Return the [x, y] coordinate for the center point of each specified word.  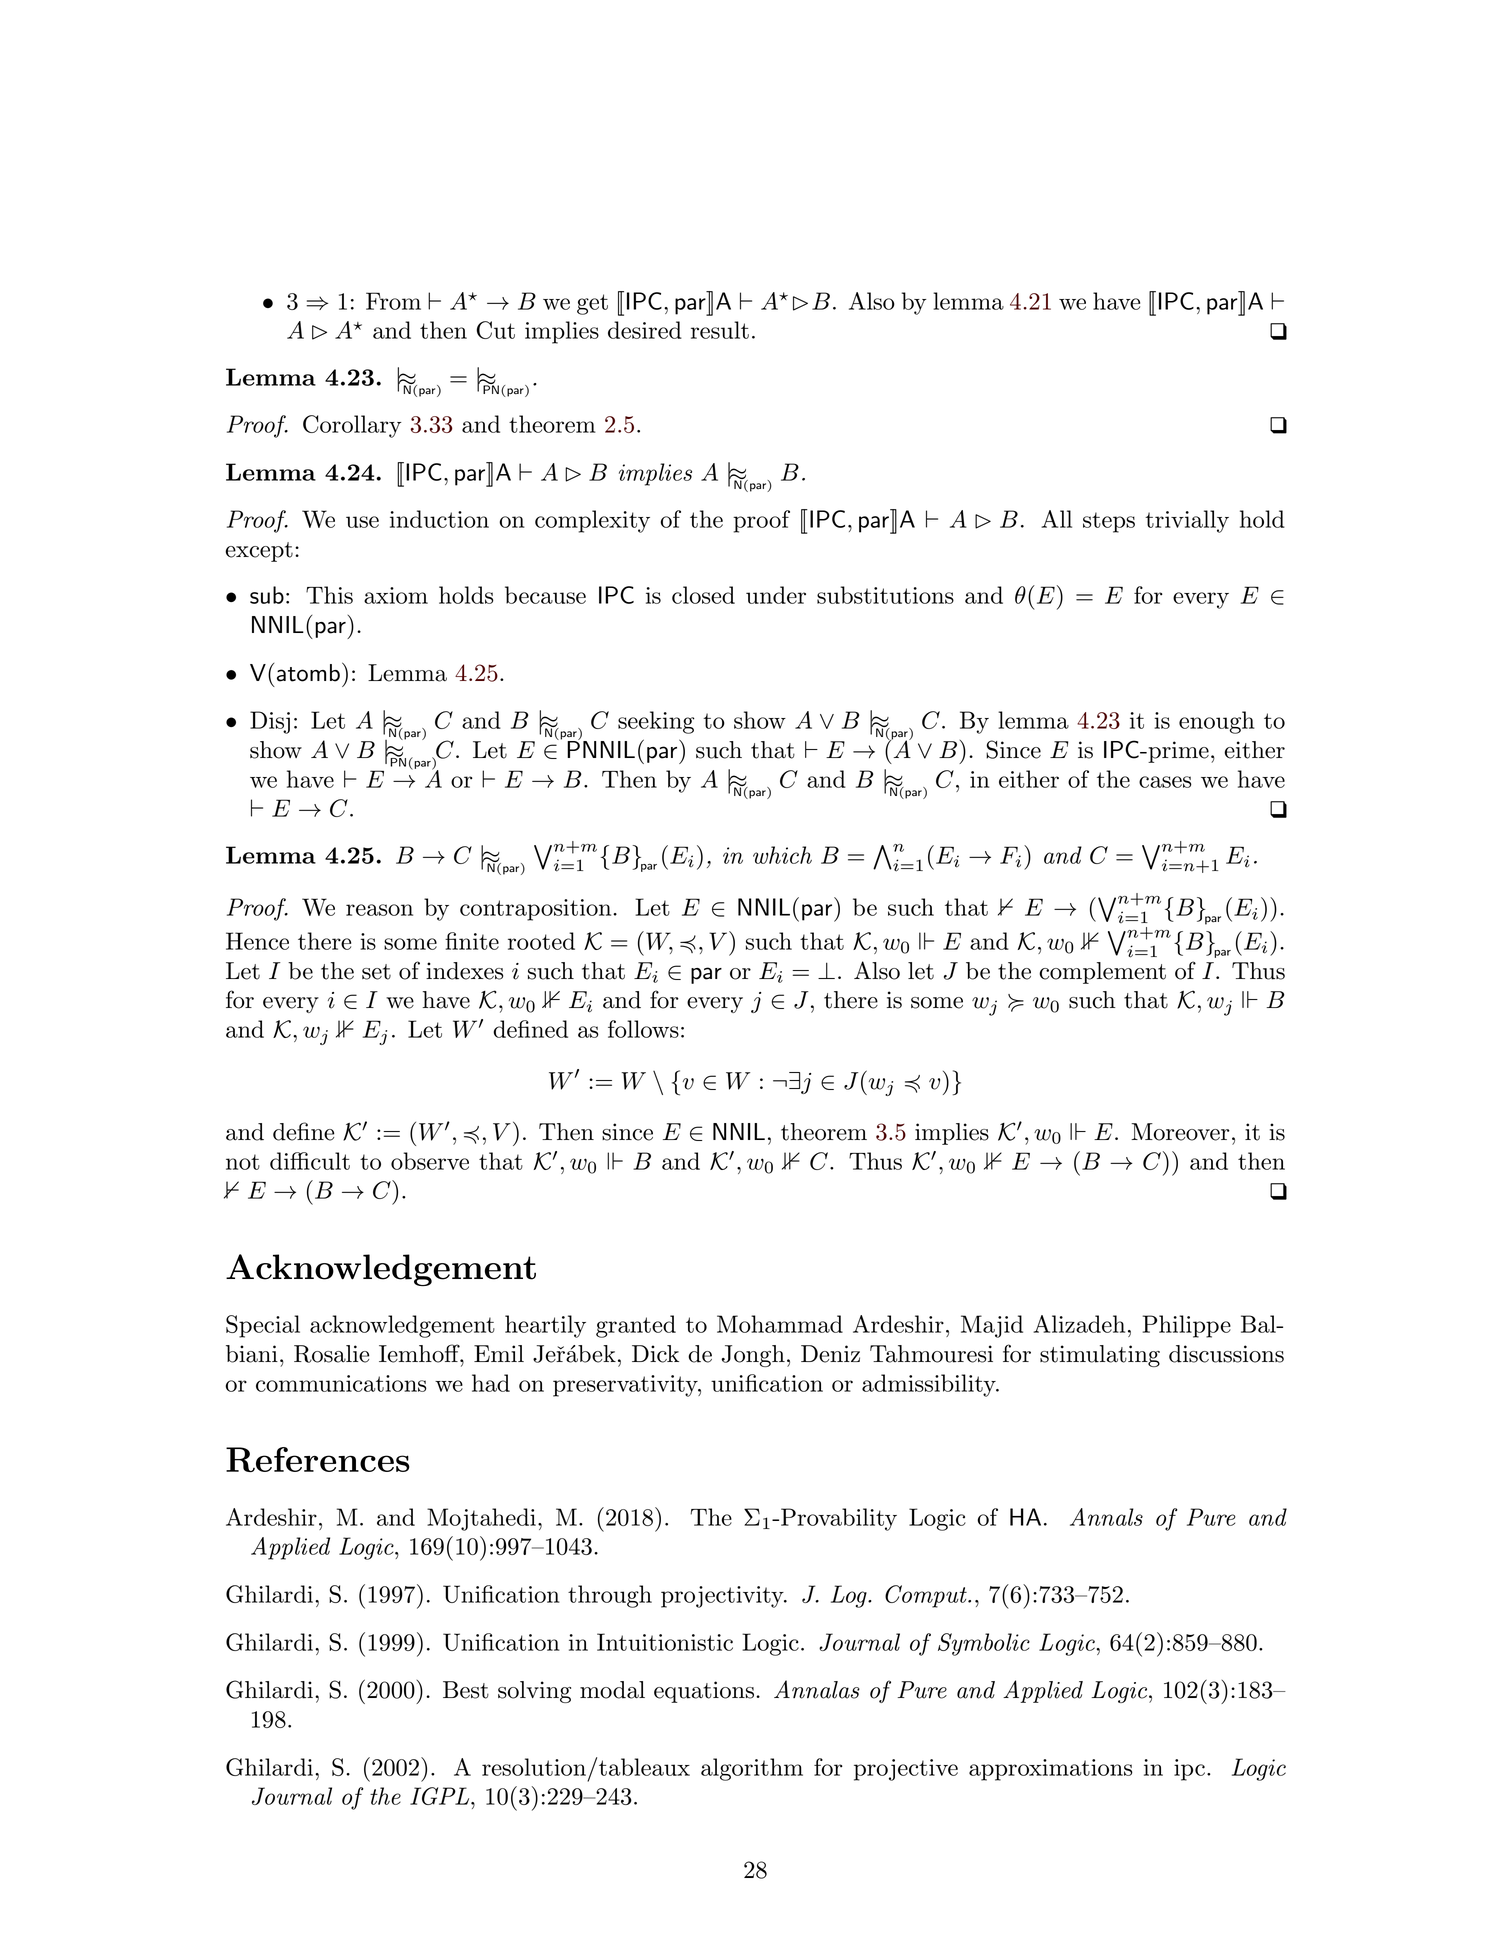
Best [466, 1690]
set [376, 972]
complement [1102, 973]
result [720, 330]
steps [1109, 522]
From [393, 301]
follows [643, 1029]
